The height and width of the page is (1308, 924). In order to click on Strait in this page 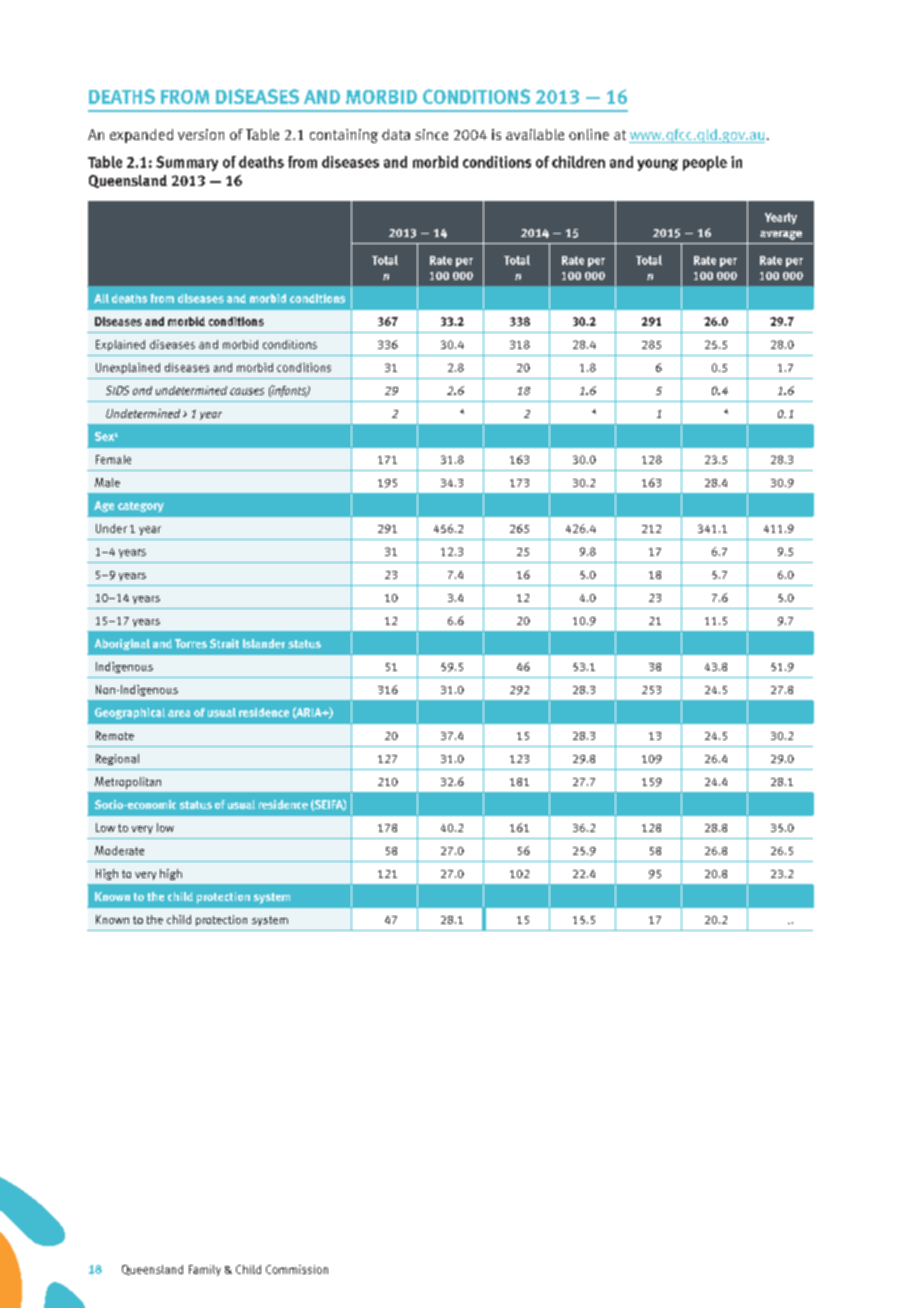, I will do `click(224, 643)`.
